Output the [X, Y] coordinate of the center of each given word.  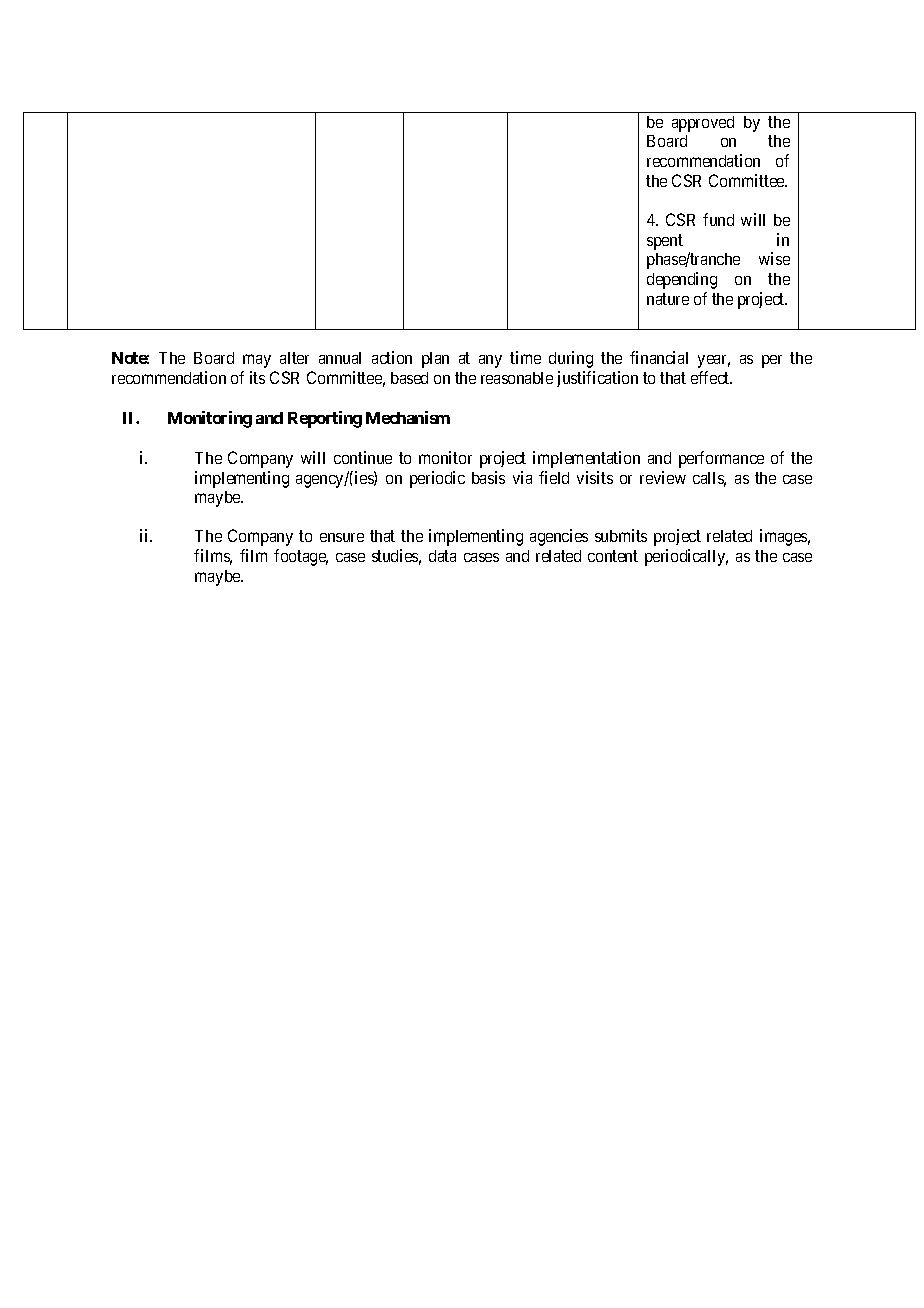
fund [718, 219]
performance [721, 459]
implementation [586, 459]
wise [774, 258]
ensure [342, 537]
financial [659, 357]
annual [340, 358]
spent [665, 242]
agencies [559, 537]
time [525, 357]
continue [363, 457]
